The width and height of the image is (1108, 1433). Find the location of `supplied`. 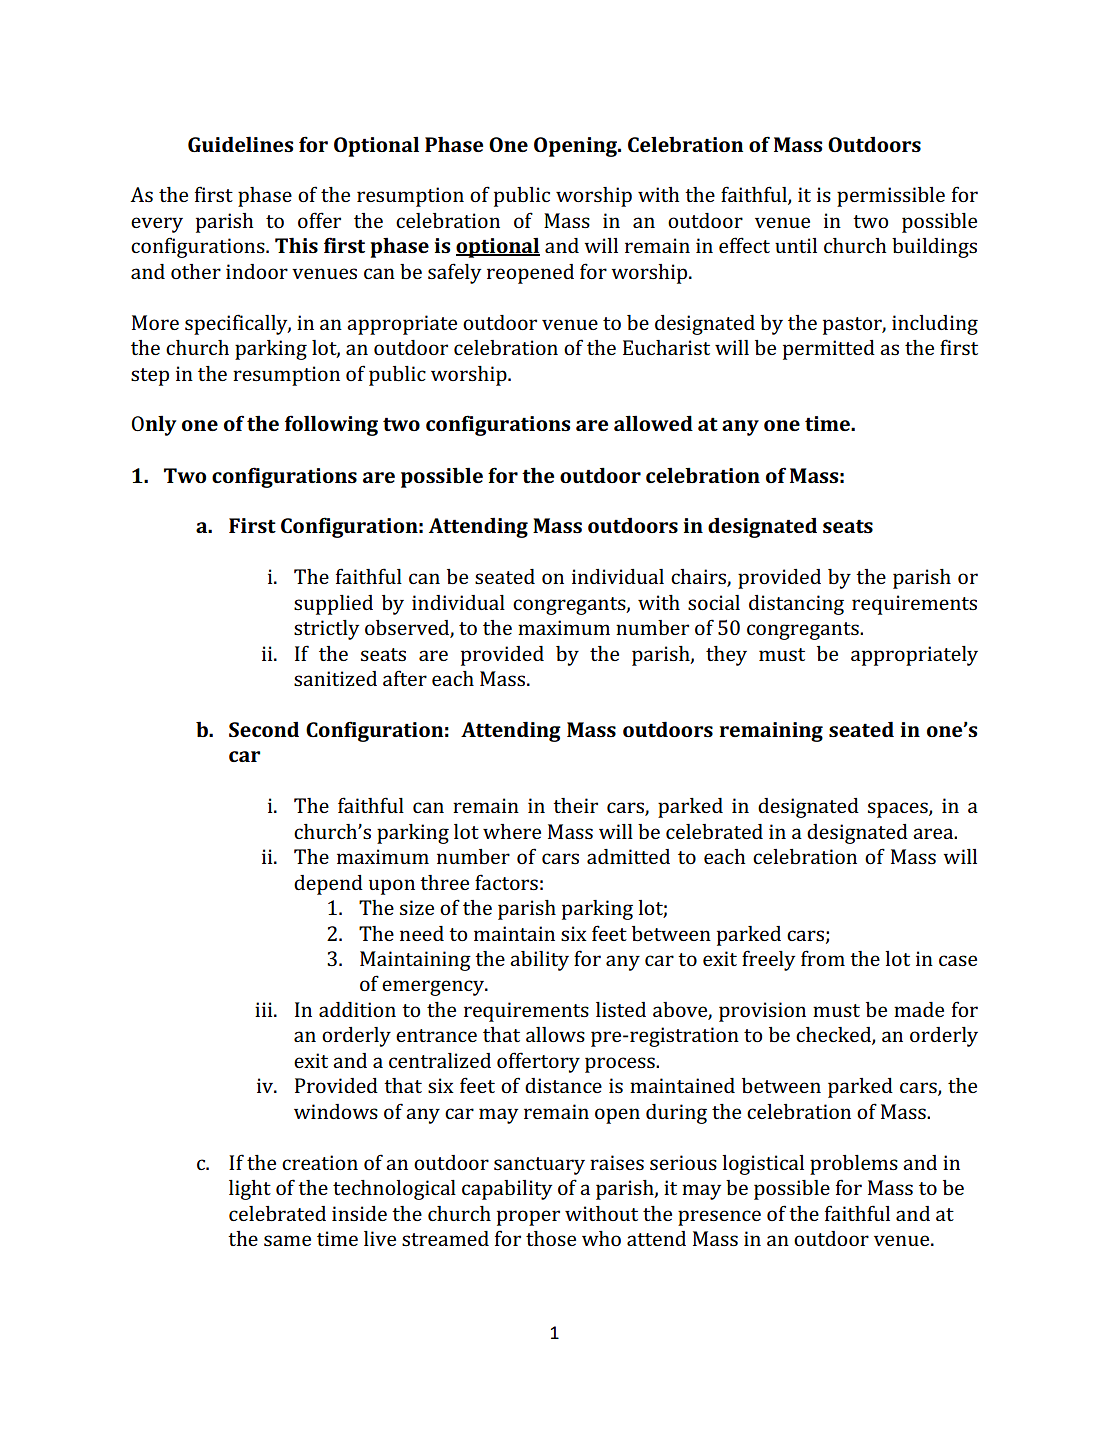

supplied is located at coordinates (333, 605).
